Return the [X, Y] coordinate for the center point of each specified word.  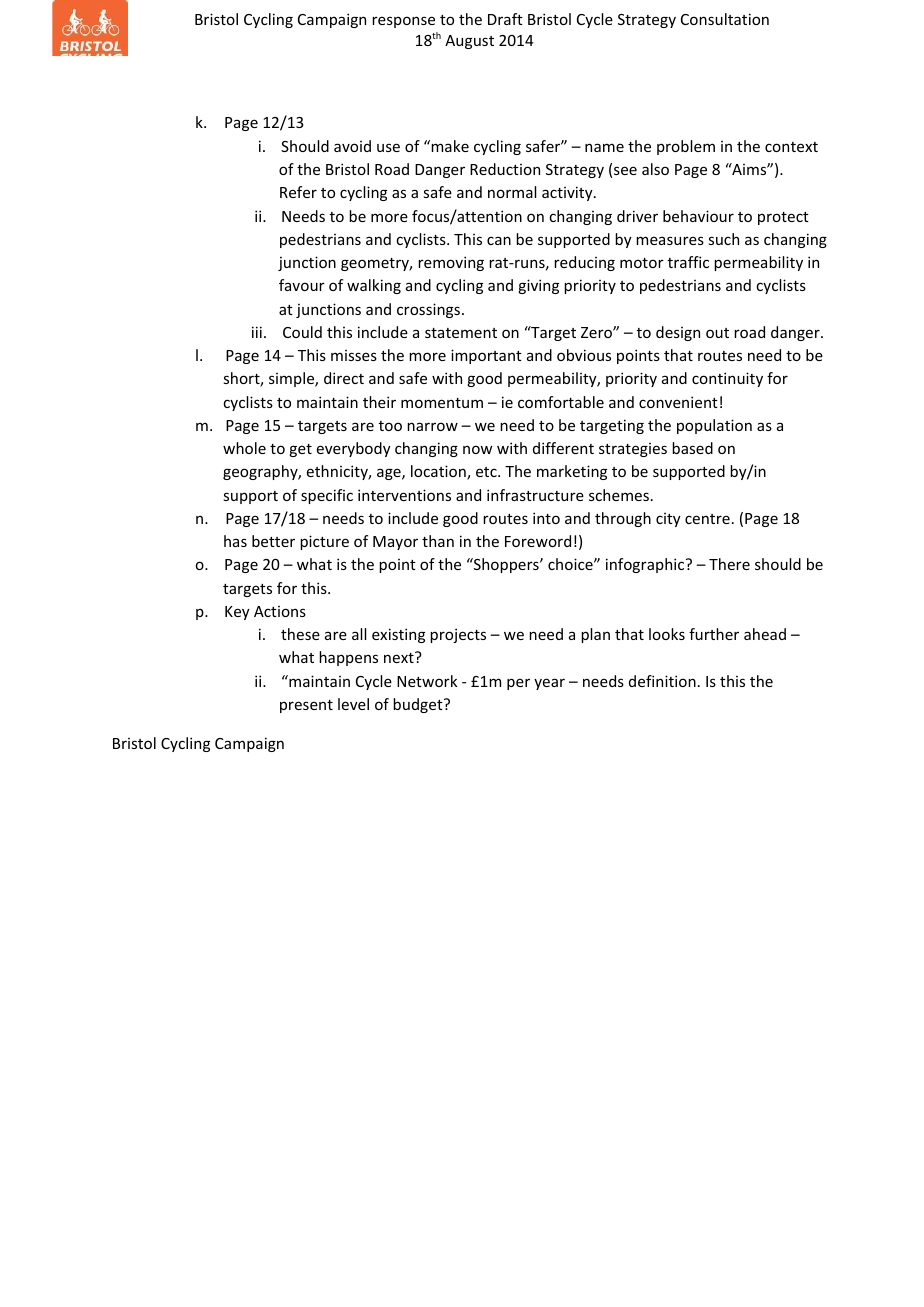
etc [487, 472]
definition [662, 681]
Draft [505, 19]
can [499, 240]
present [306, 706]
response [403, 22]
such [723, 239]
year [549, 684]
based [692, 448]
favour [302, 285]
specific [327, 496]
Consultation [725, 19]
